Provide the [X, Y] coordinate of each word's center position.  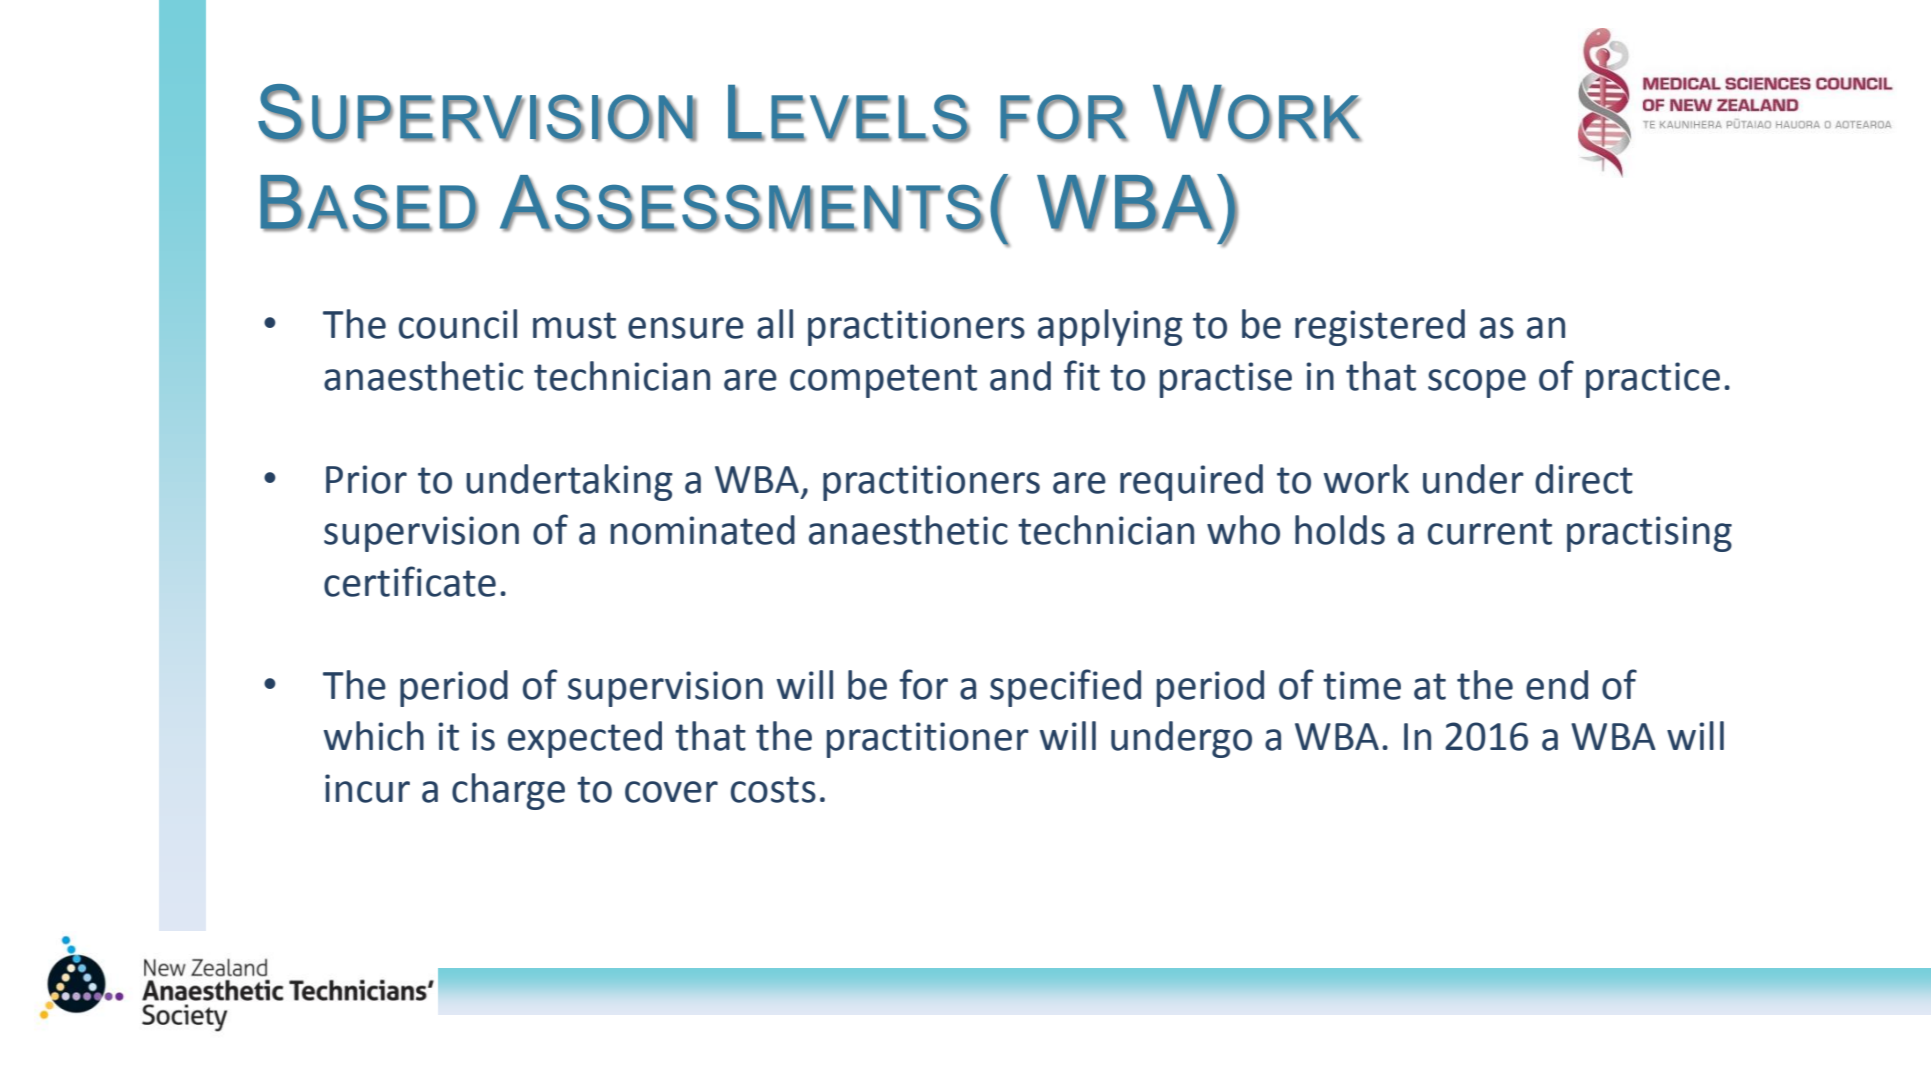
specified [1065, 688]
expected [585, 739]
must [574, 325]
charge [508, 791]
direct [1584, 479]
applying [1110, 327]
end [1557, 685]
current [1490, 531]
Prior [366, 479]
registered [1380, 327]
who [1243, 530]
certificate [410, 581]
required [1191, 482]
